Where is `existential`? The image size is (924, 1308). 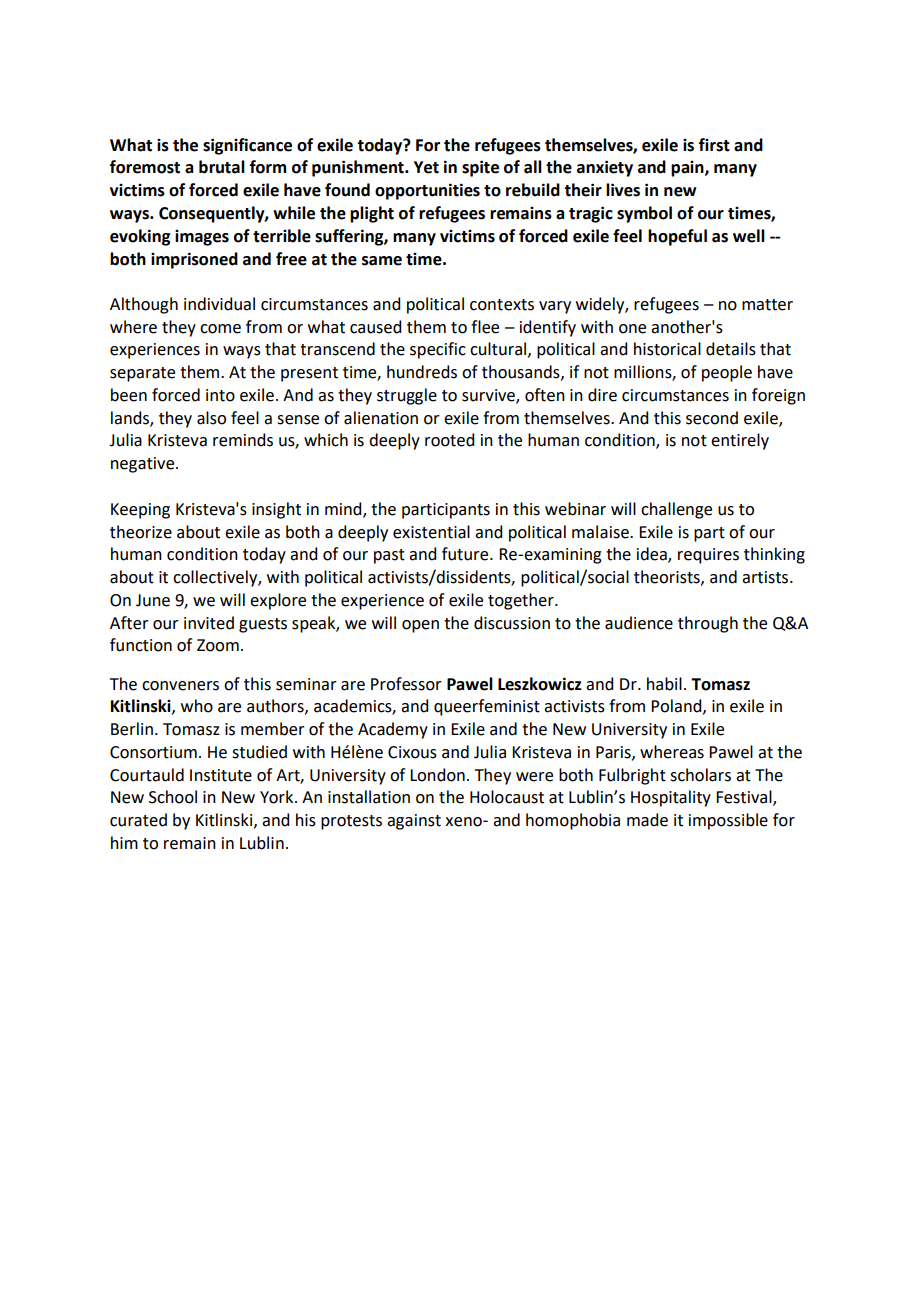
existential is located at coordinates (431, 532).
